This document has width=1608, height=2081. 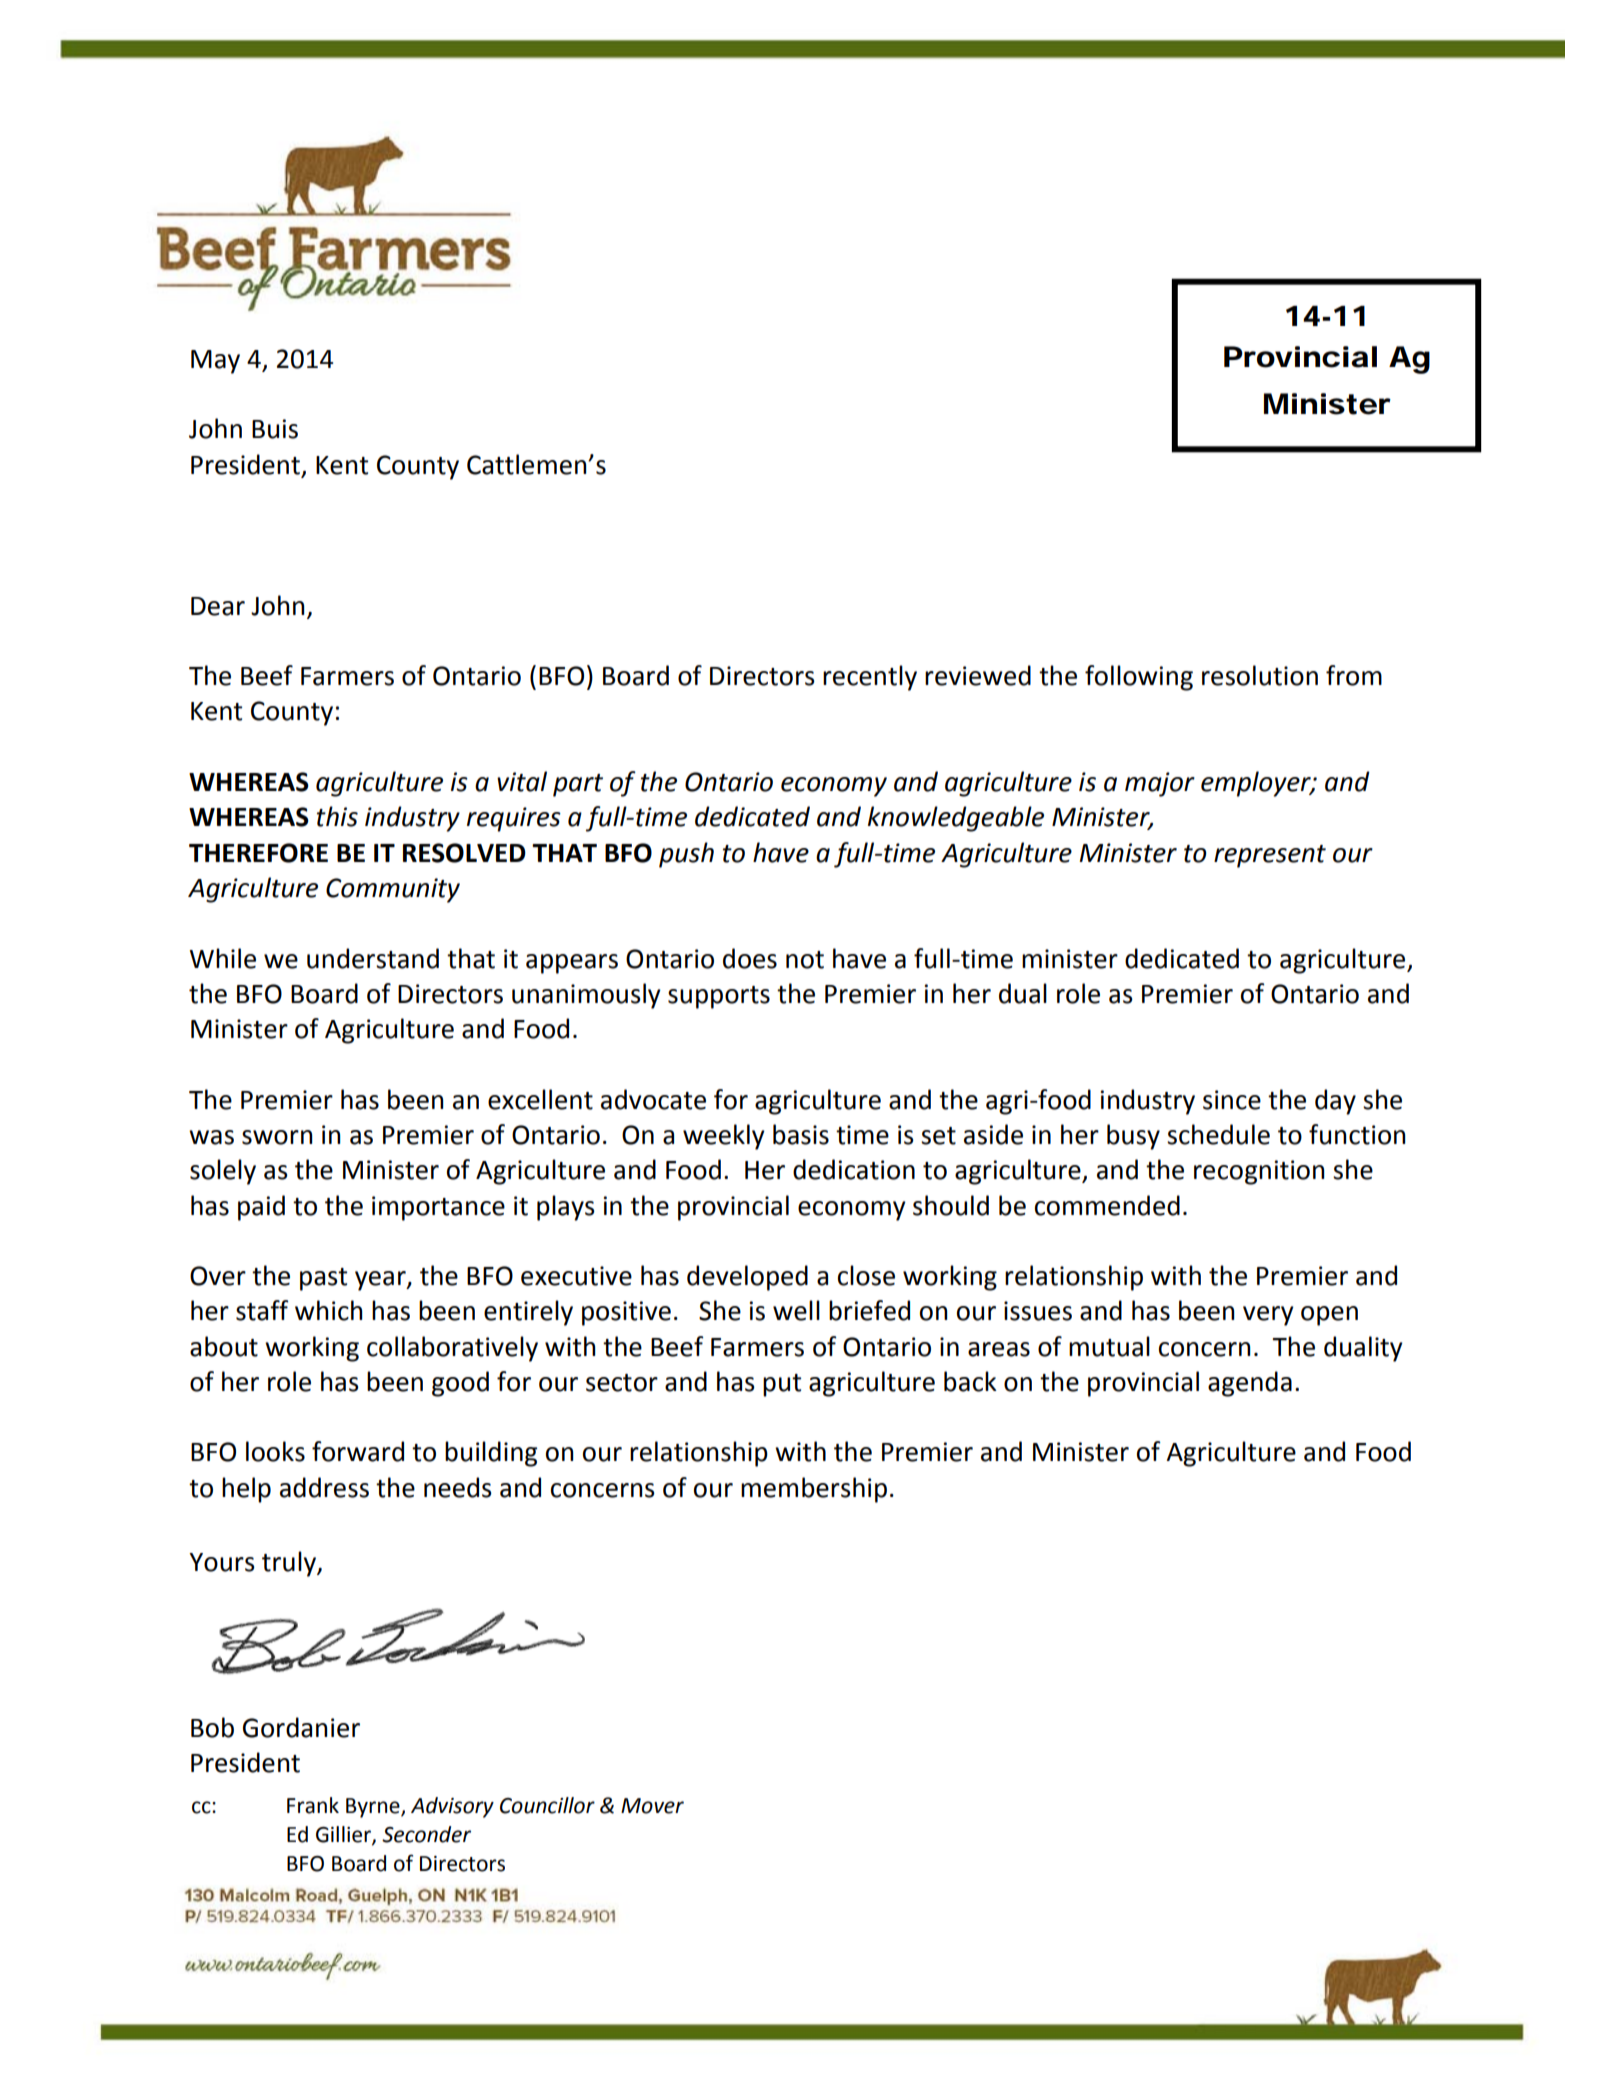 What do you see at coordinates (547, 1805) in the document?
I see `Councillor` at bounding box center [547, 1805].
